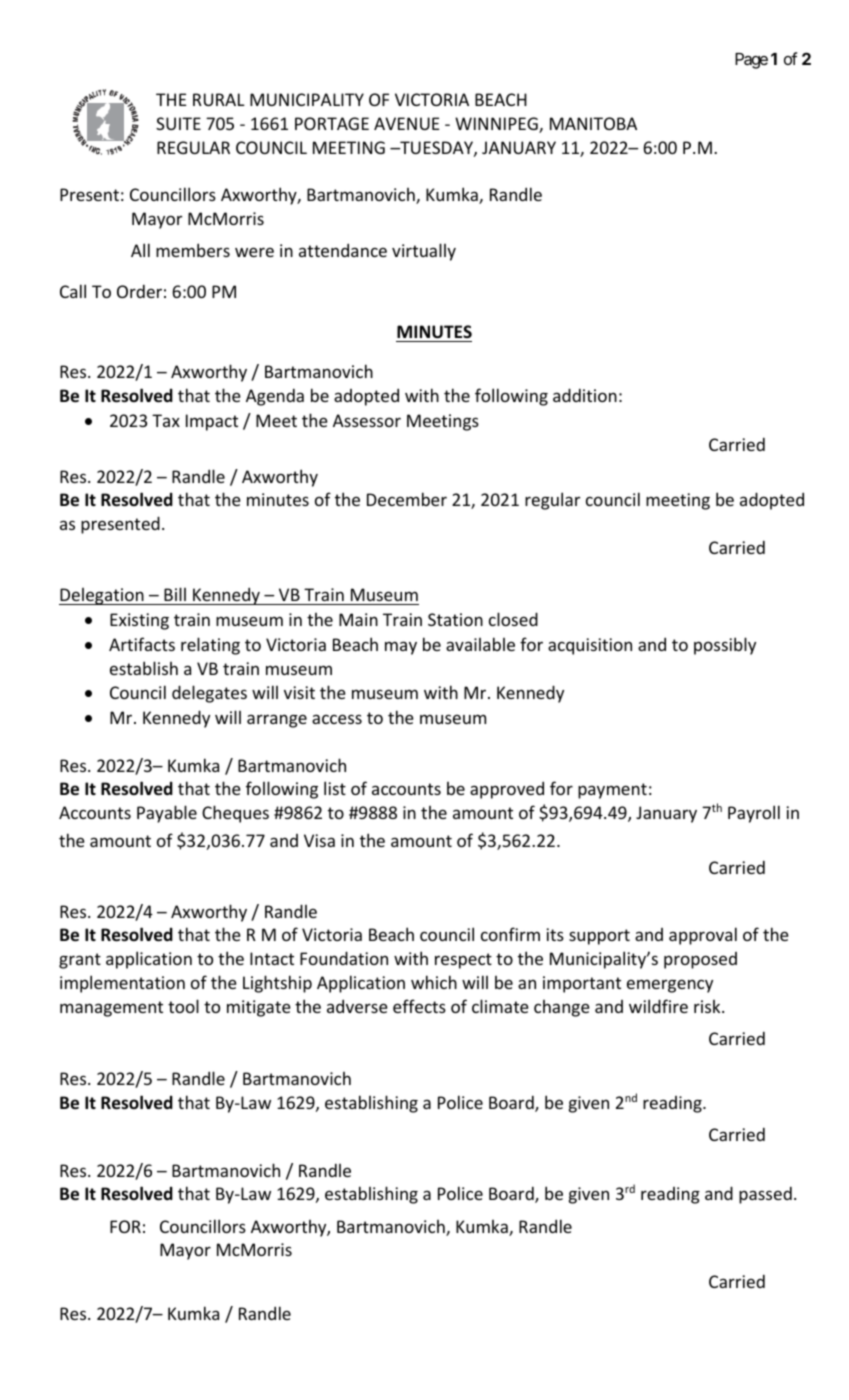 The height and width of the screenshot is (1400, 849). I want to click on Existing, so click(139, 621).
